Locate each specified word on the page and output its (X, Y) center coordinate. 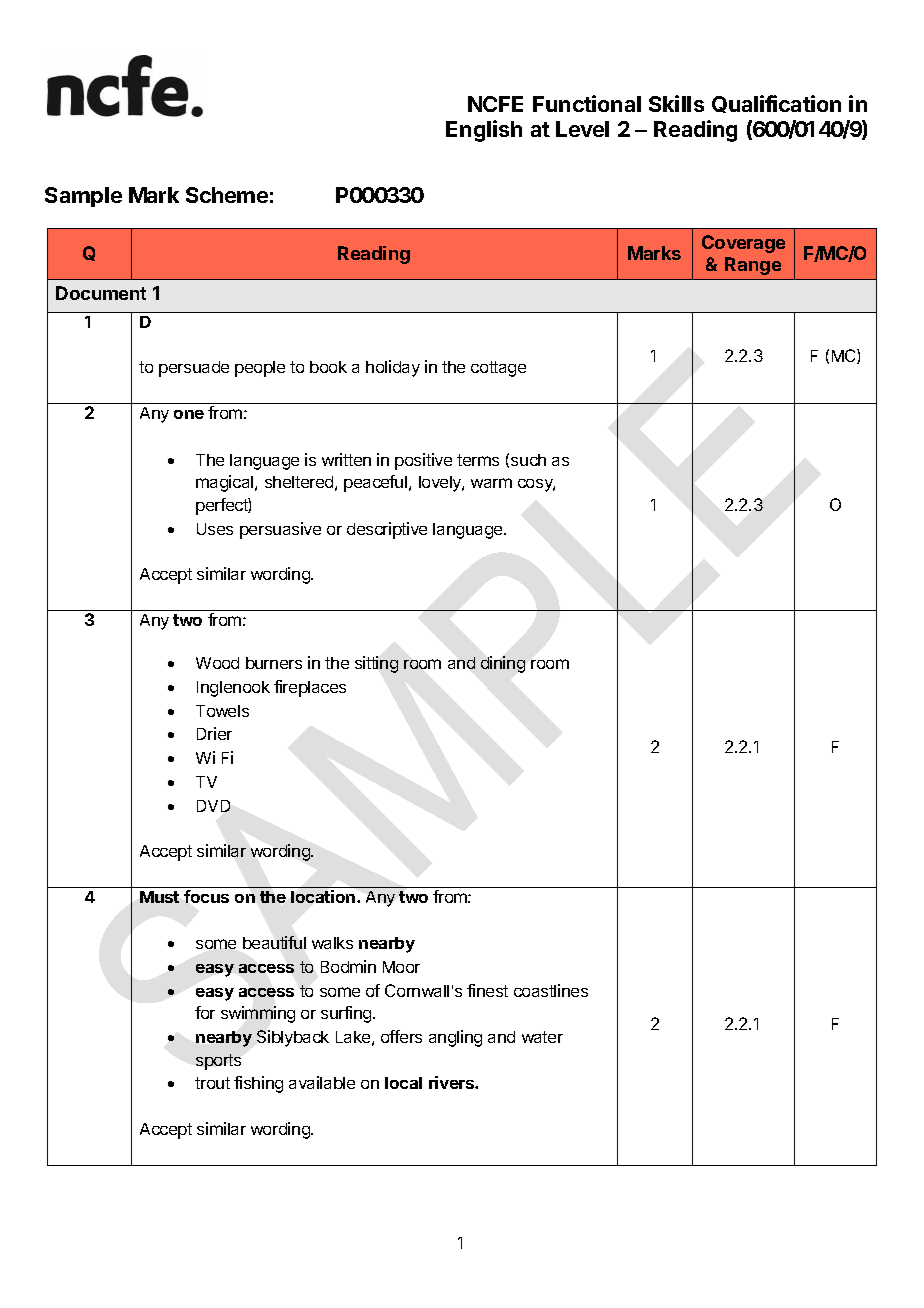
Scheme (227, 195)
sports (218, 1062)
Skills (676, 103)
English (484, 131)
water (542, 1037)
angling (455, 1038)
